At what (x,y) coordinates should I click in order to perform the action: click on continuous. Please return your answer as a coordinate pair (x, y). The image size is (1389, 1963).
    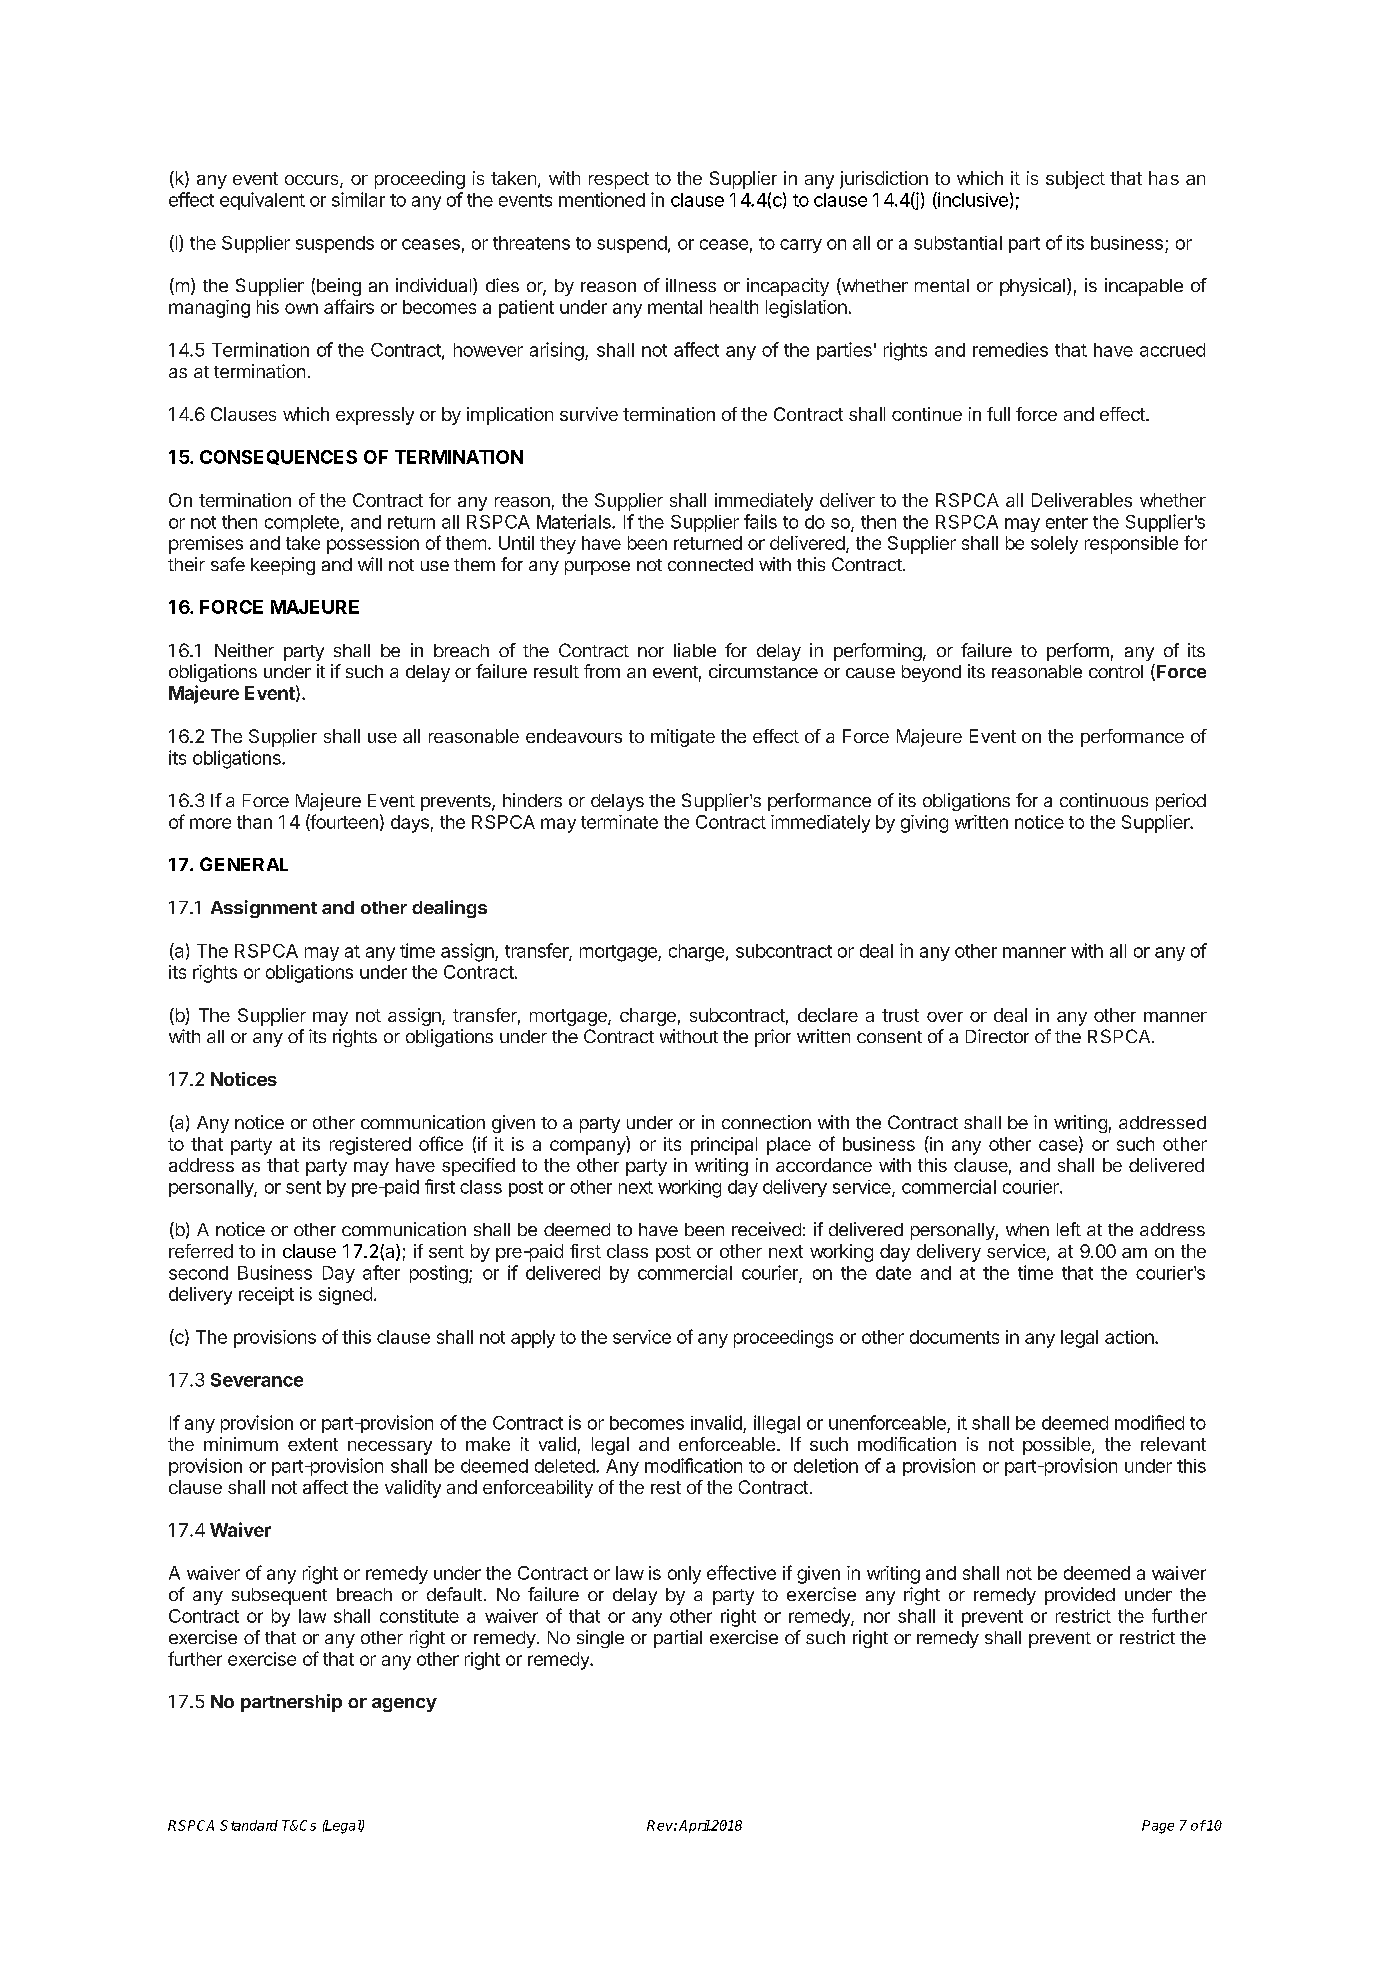
    Looking at the image, I should click on (1104, 800).
